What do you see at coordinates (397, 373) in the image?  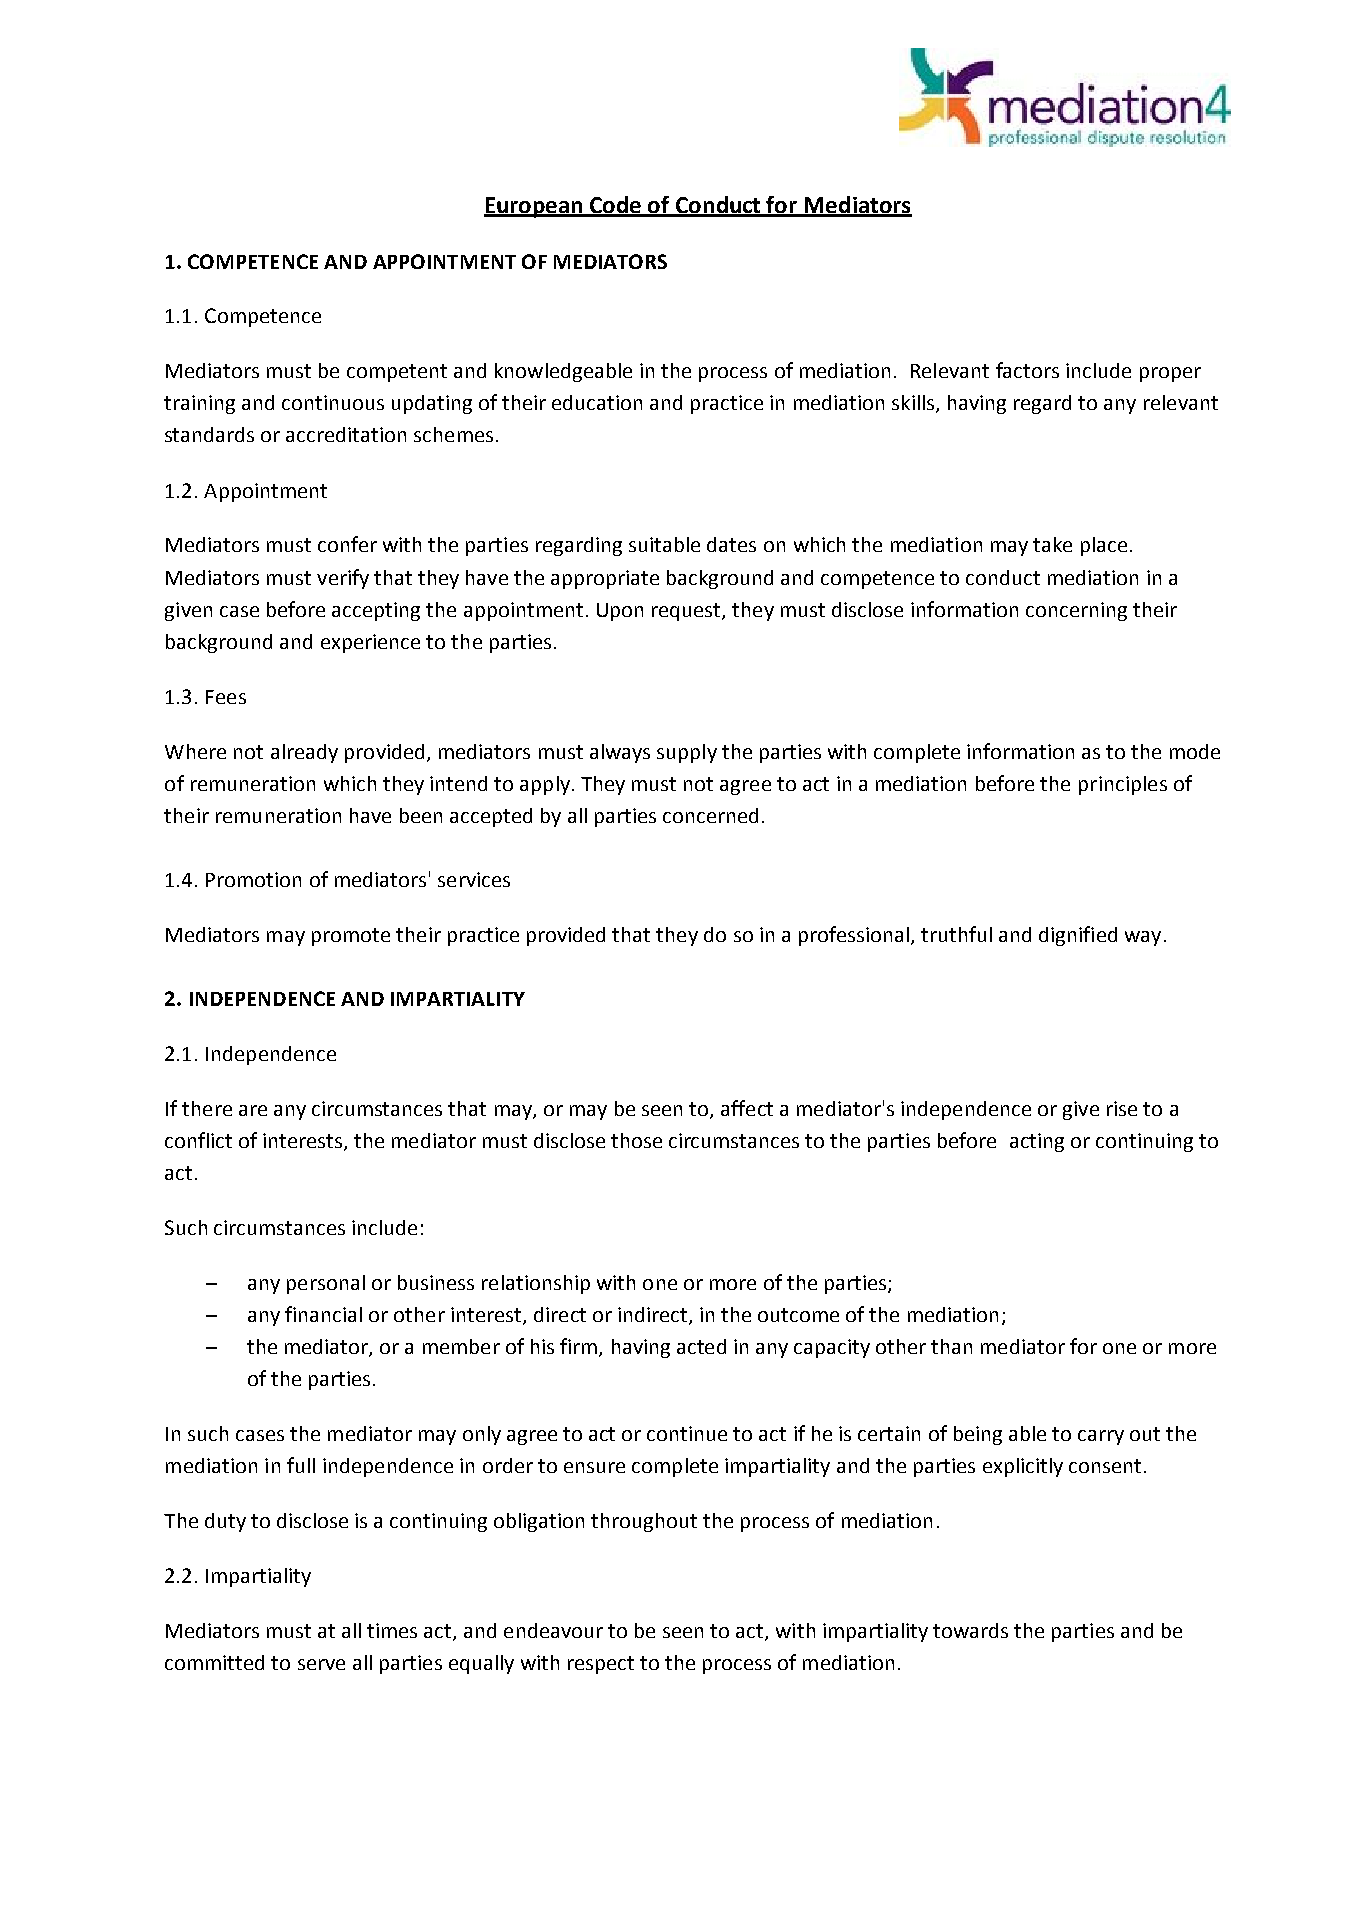 I see `competent` at bounding box center [397, 373].
